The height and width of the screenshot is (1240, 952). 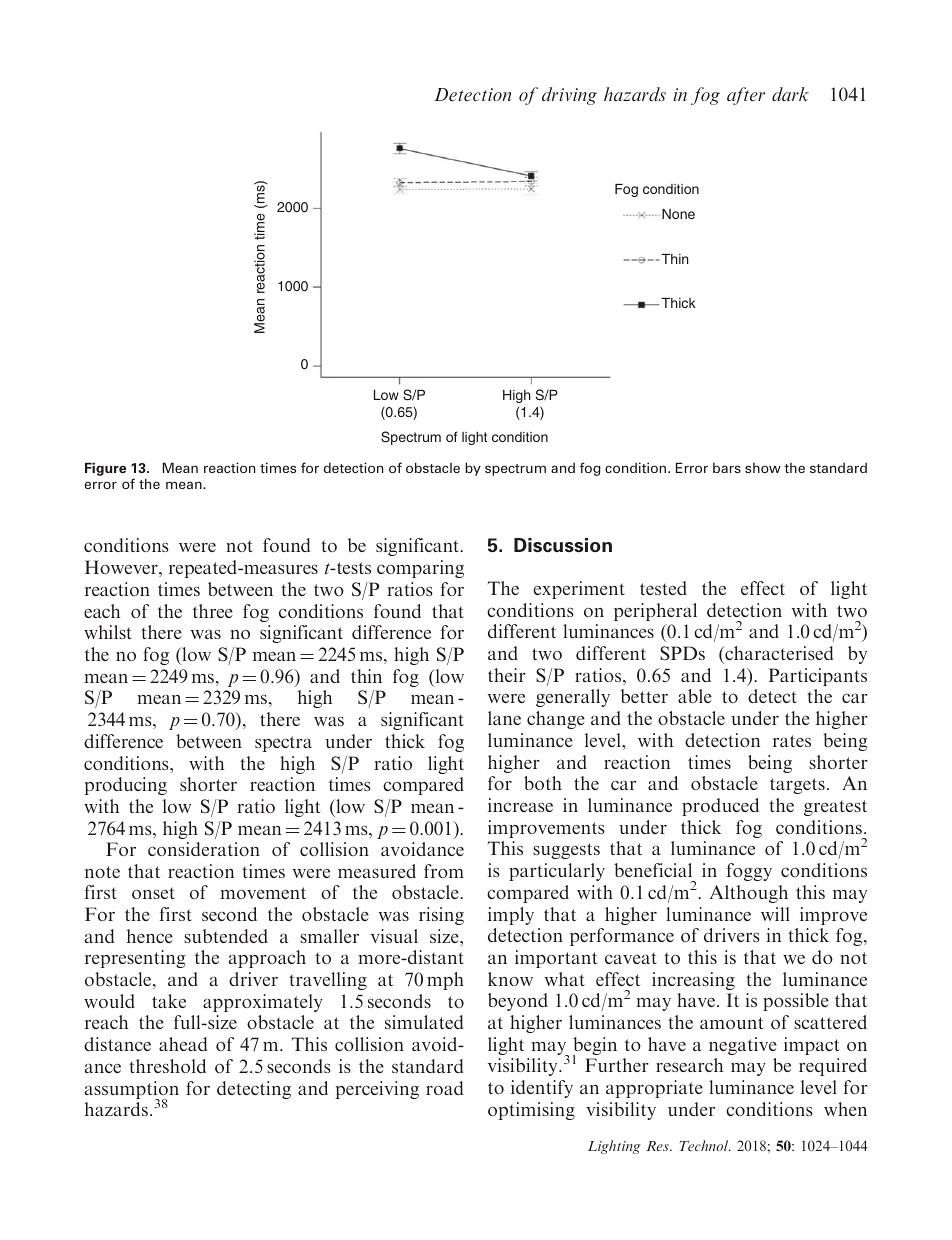 What do you see at coordinates (444, 1088) in the screenshot?
I see `road` at bounding box center [444, 1088].
